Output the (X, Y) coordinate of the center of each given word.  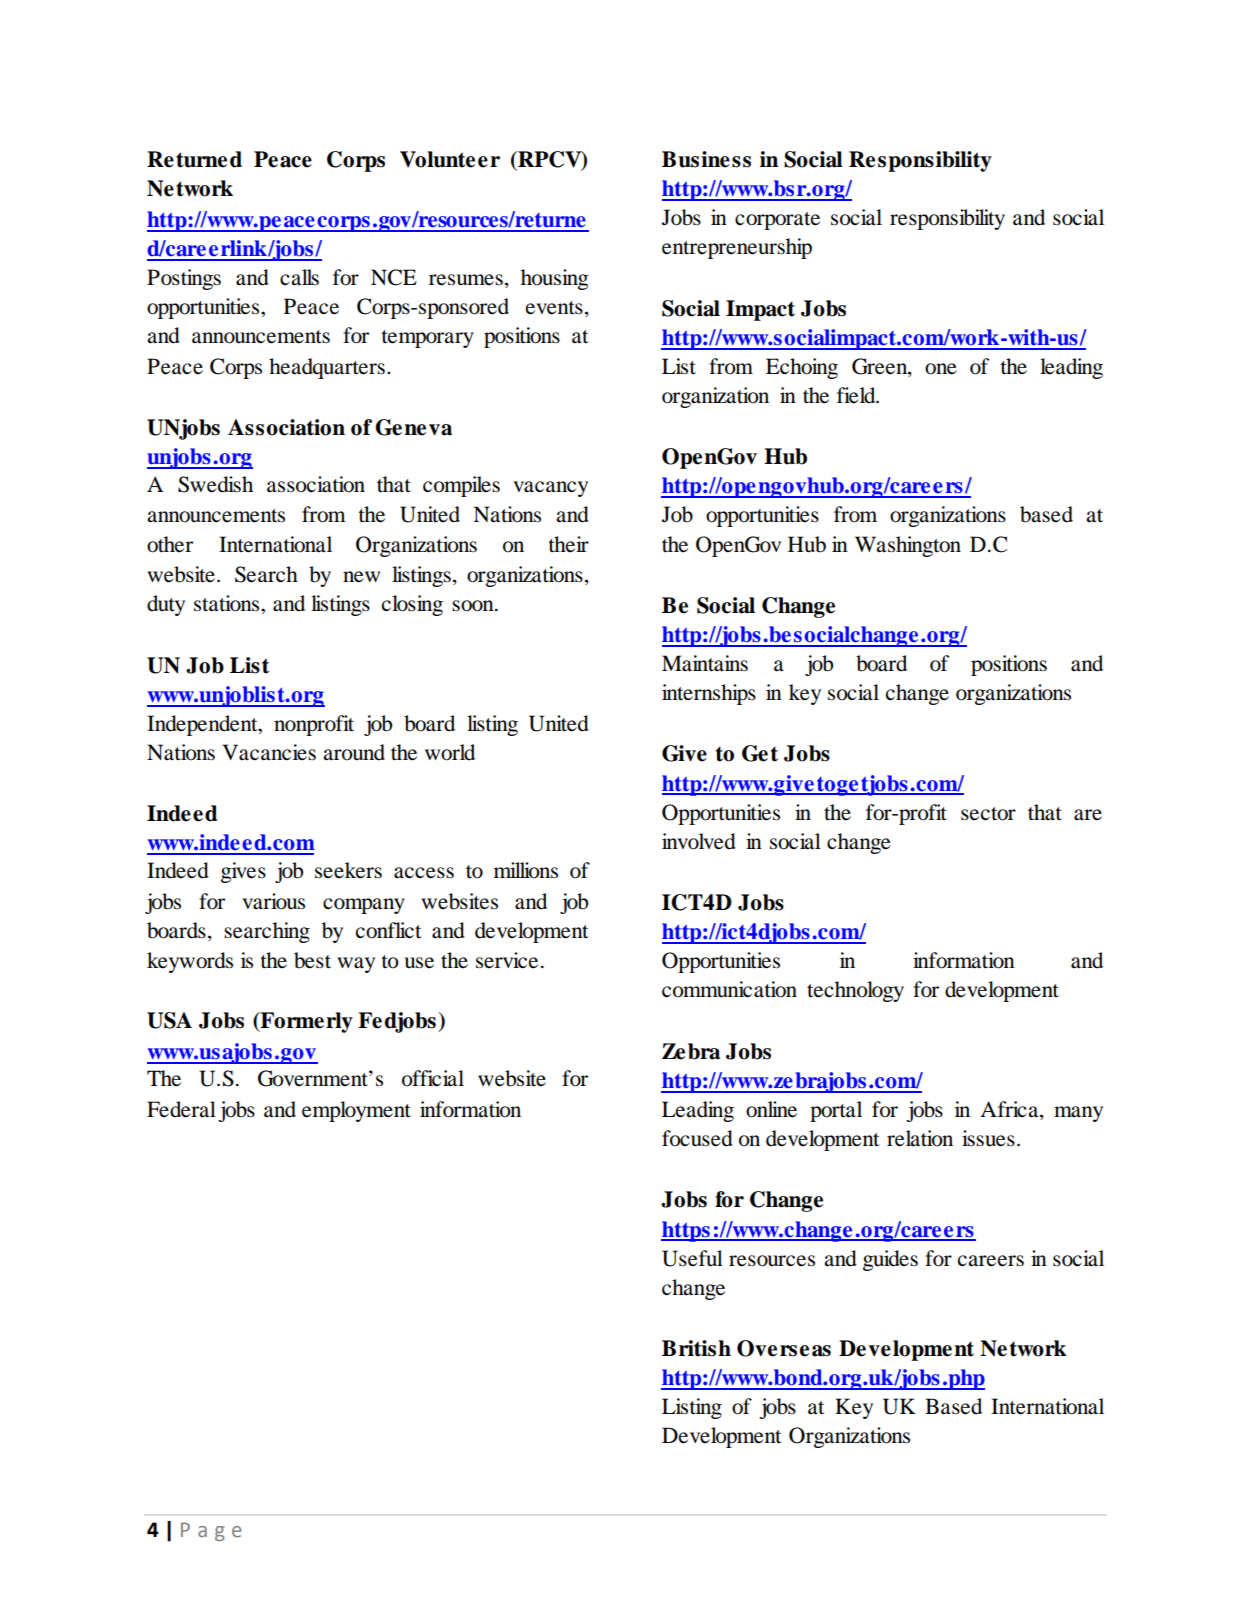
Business (706, 159)
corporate (777, 221)
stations (228, 603)
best (312, 960)
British (696, 1348)
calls (299, 277)
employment (356, 1111)
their (568, 544)
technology (855, 991)
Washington (908, 546)
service (507, 960)
